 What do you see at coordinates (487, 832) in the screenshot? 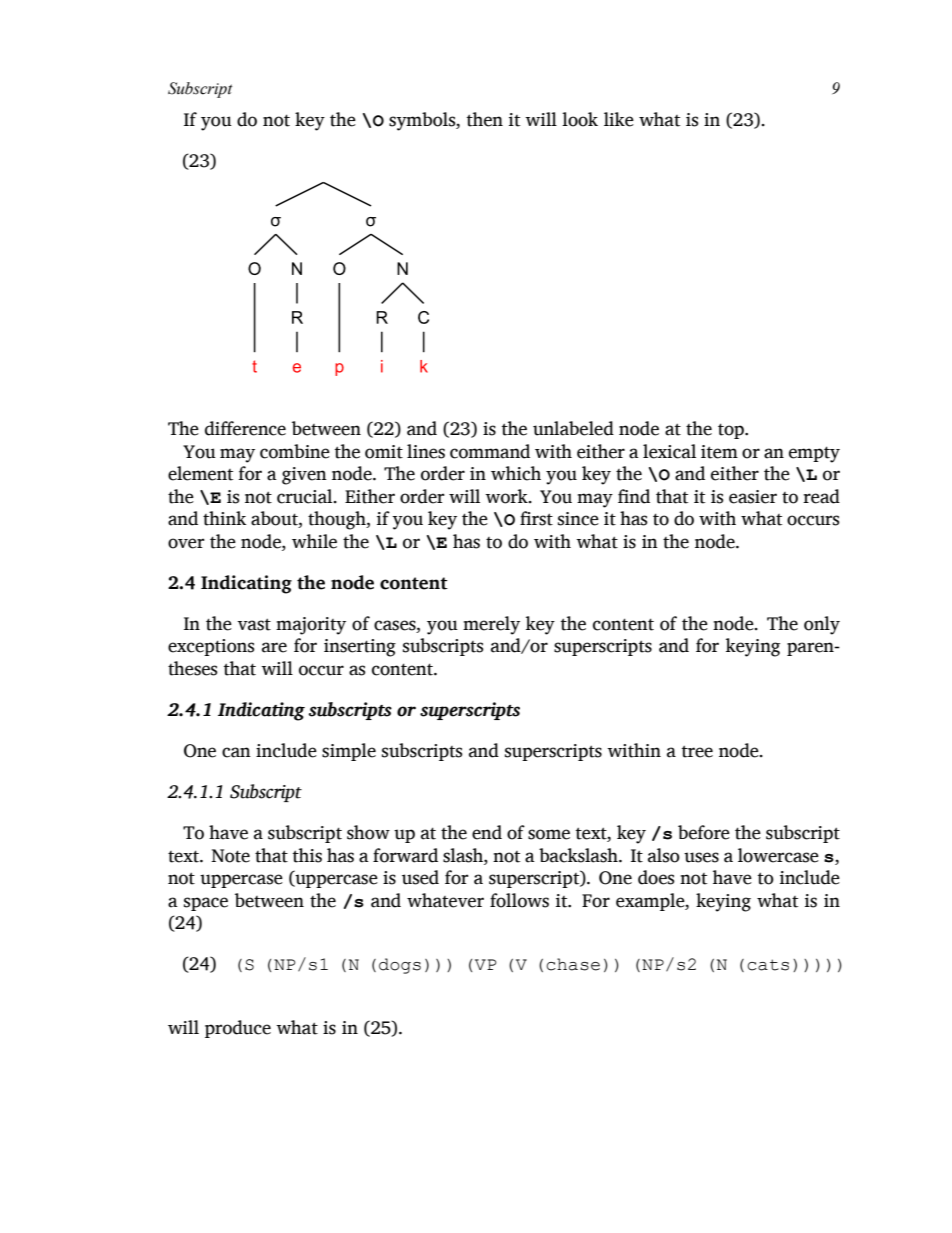
I see `end` at bounding box center [487, 832].
